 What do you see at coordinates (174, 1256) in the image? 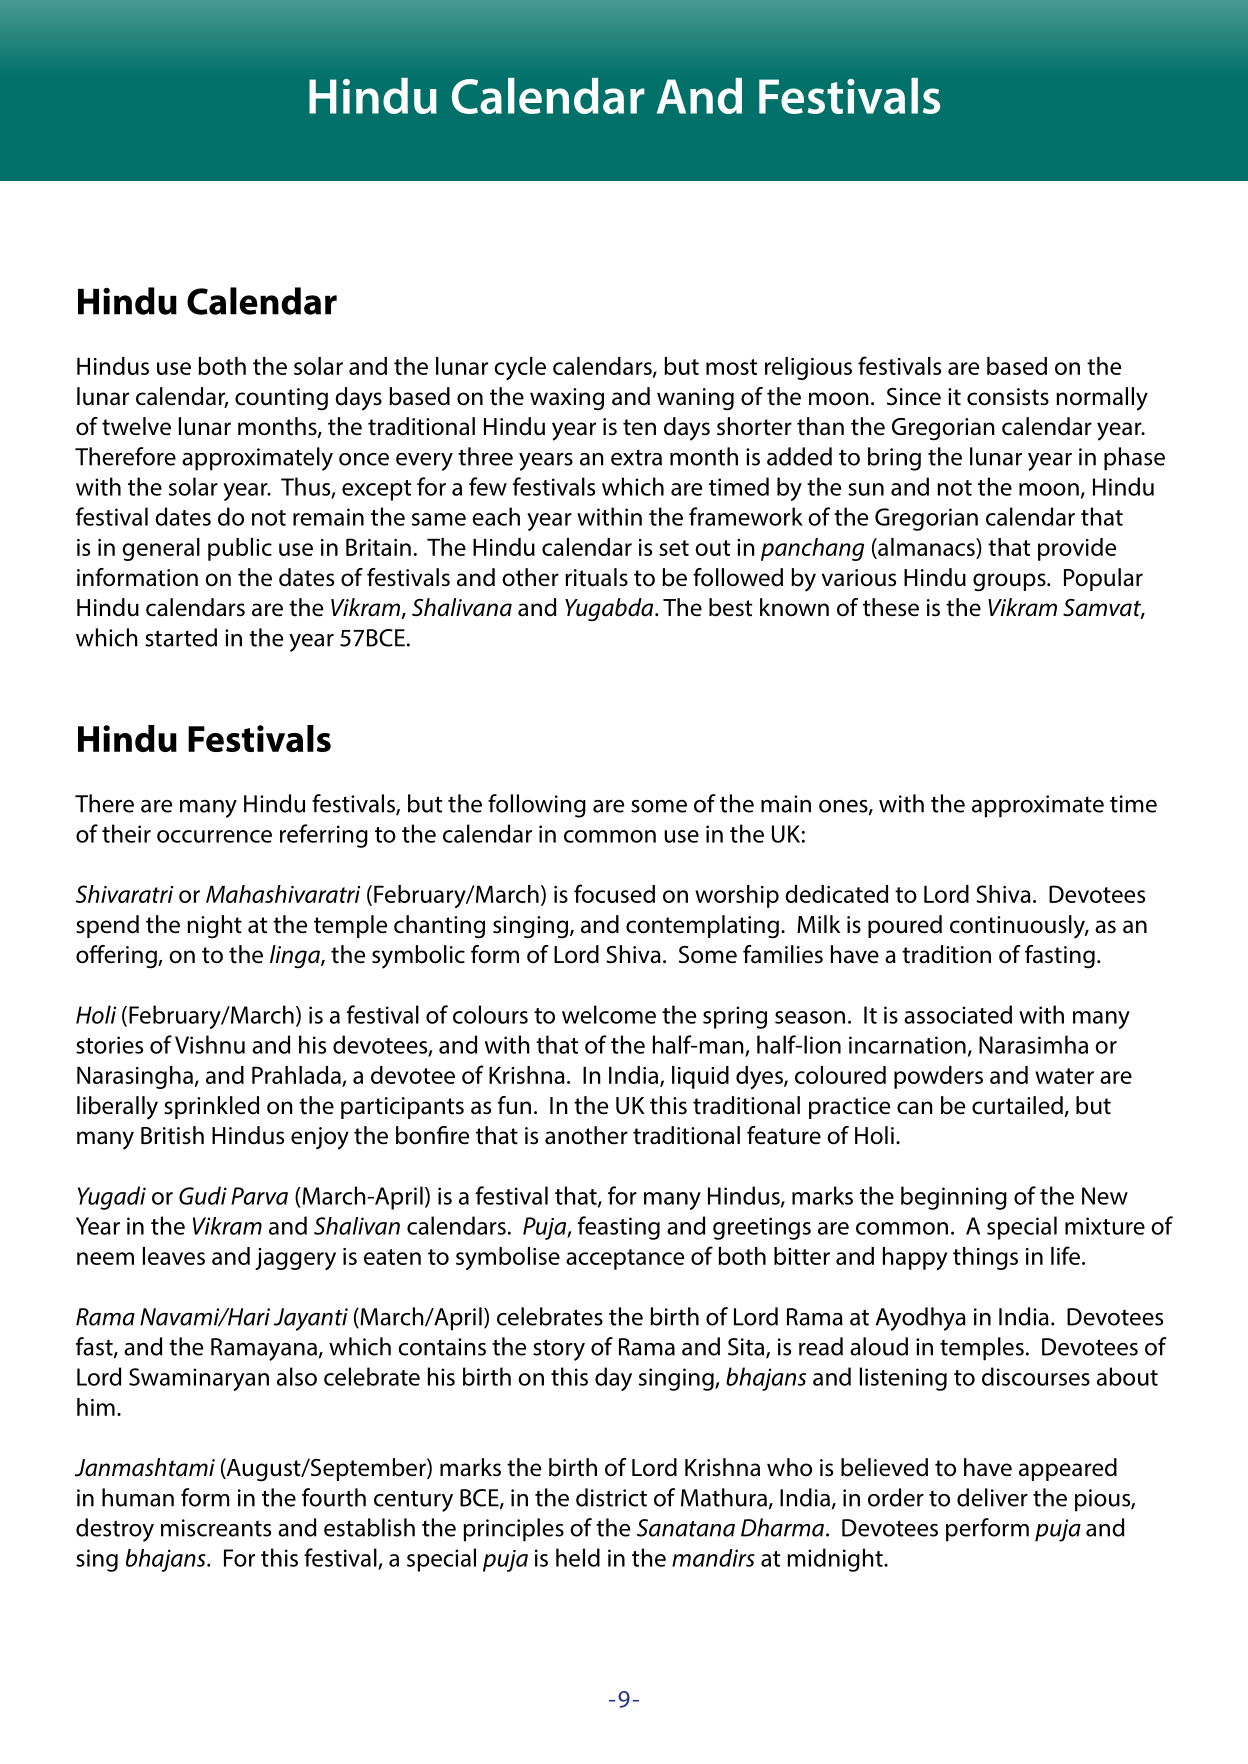
I see `leaves` at bounding box center [174, 1256].
